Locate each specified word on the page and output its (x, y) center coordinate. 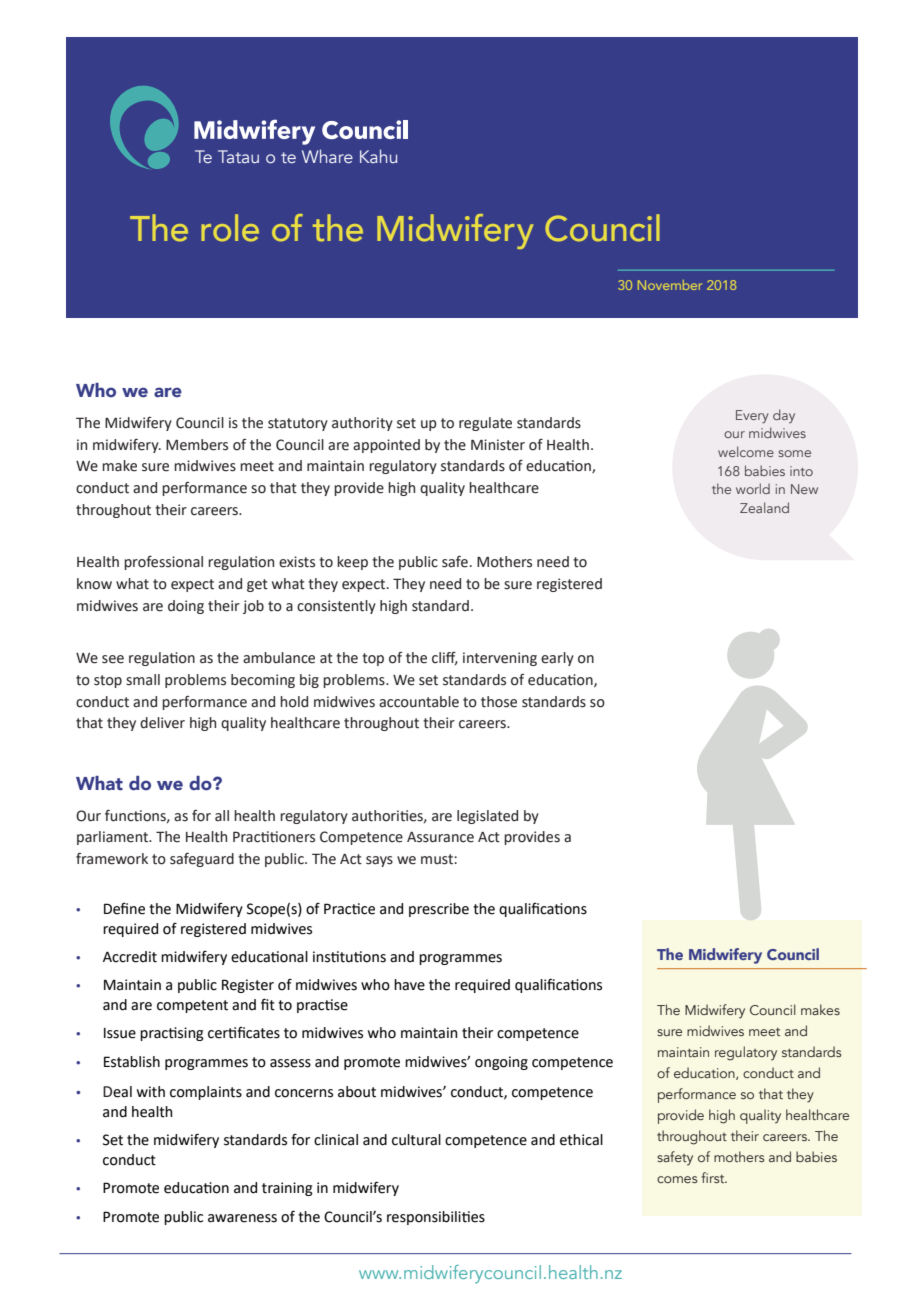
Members (197, 445)
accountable (419, 702)
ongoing (501, 1063)
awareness (242, 1218)
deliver (162, 723)
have (409, 985)
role (230, 228)
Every (752, 416)
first (714, 1177)
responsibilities (436, 1218)
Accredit (130, 957)
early (557, 659)
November (670, 285)
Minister (498, 445)
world (753, 488)
